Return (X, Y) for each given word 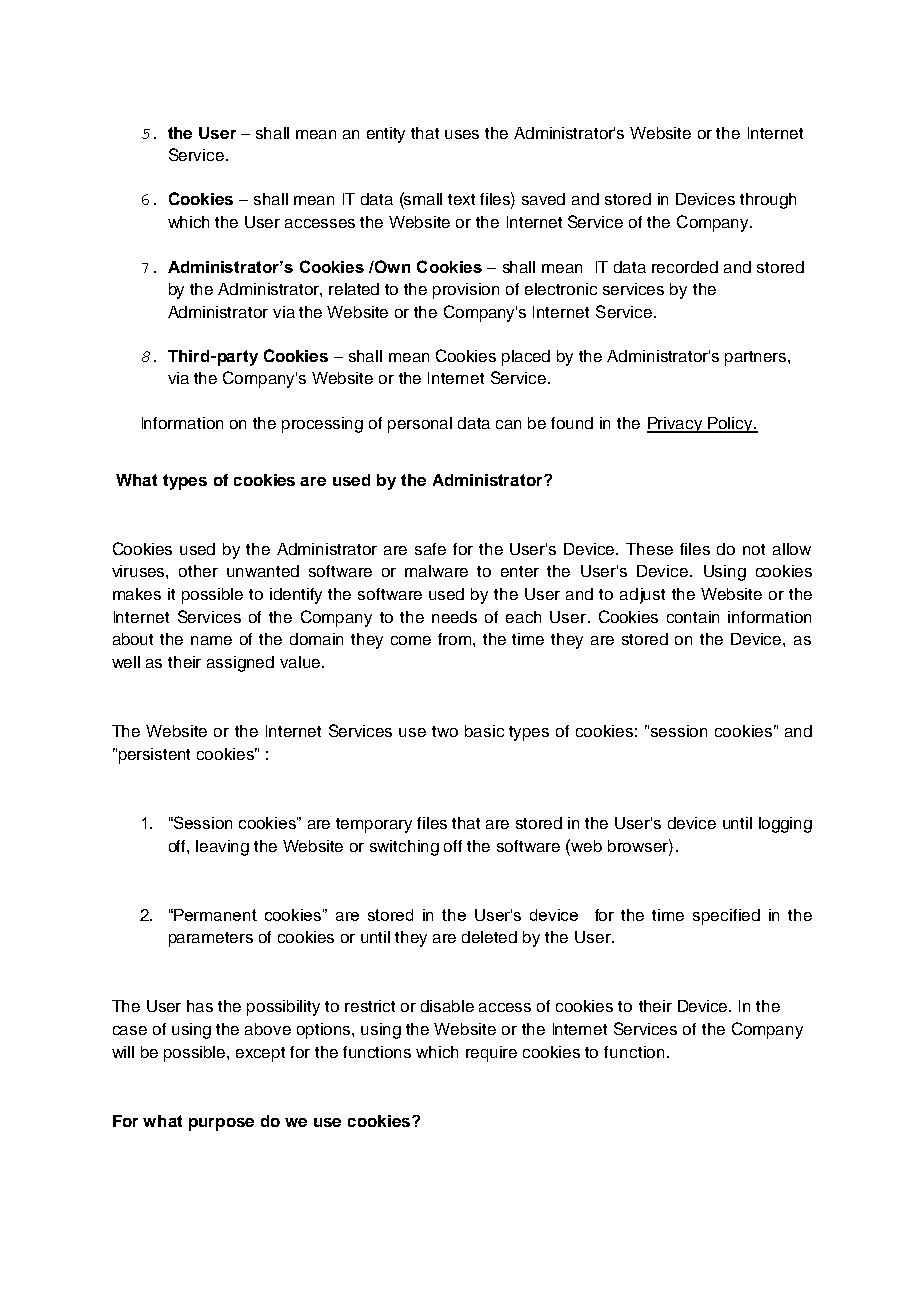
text (461, 199)
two (445, 731)
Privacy (676, 425)
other (198, 571)
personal (420, 425)
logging (785, 825)
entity (386, 135)
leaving (222, 848)
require (491, 1054)
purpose (221, 1124)
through (768, 201)
